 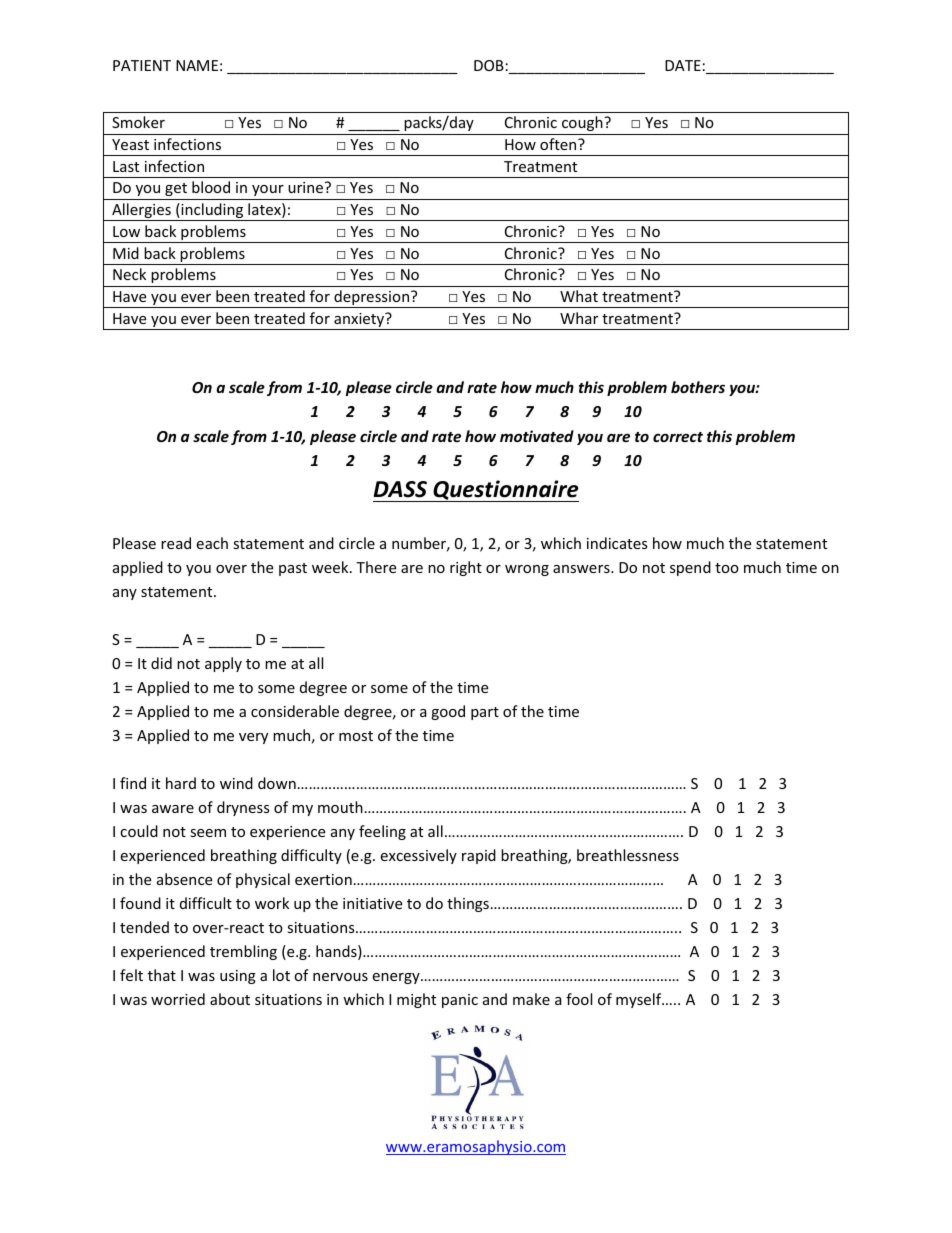 What do you see at coordinates (397, 978) in the screenshot?
I see `energy` at bounding box center [397, 978].
